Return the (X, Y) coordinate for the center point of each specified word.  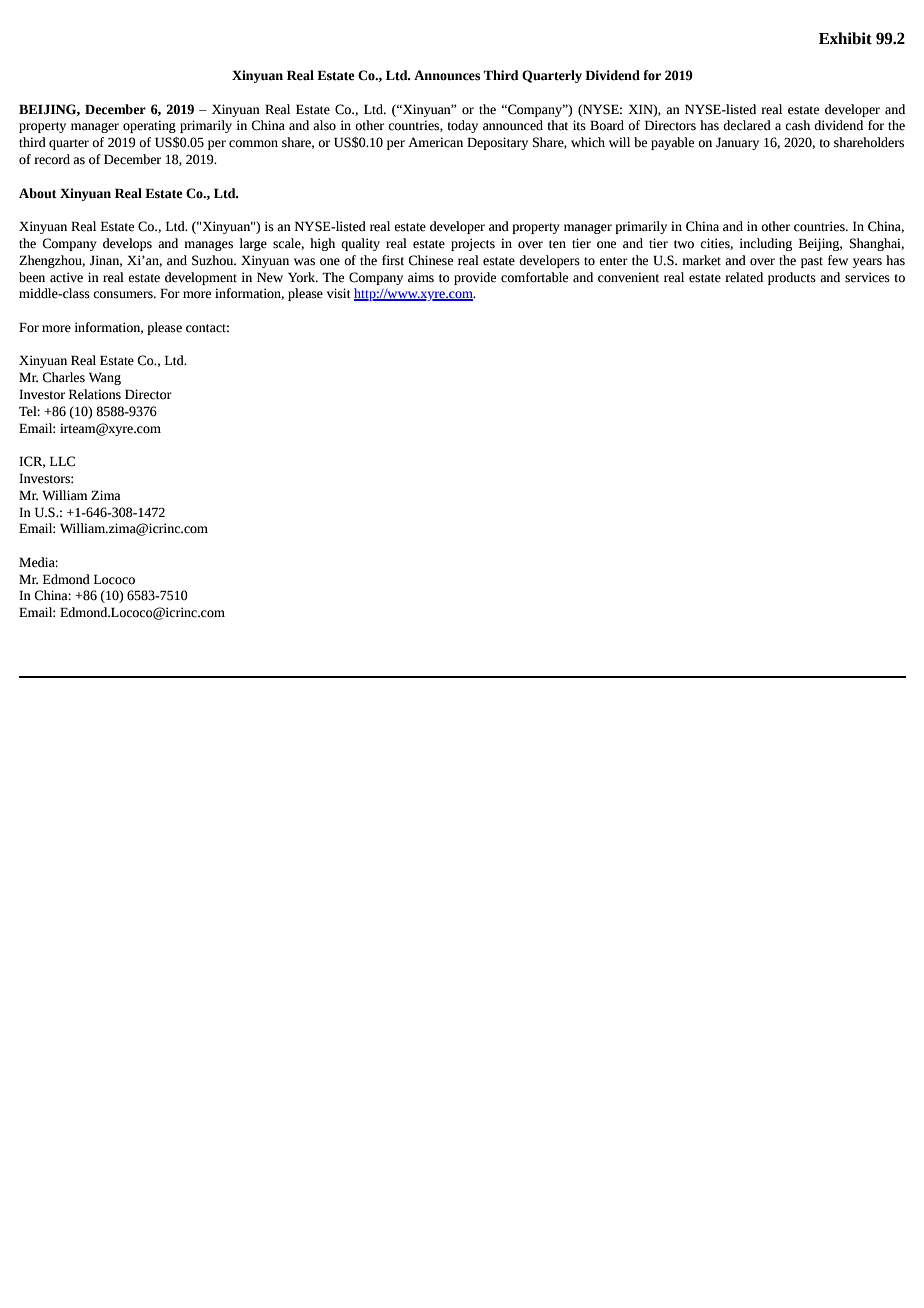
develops (127, 244)
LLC (62, 461)
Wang (105, 378)
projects (473, 244)
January (737, 143)
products (792, 278)
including (765, 244)
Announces (447, 75)
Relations (95, 394)
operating (149, 126)
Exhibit (845, 38)
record (52, 159)
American (435, 142)
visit (339, 293)
